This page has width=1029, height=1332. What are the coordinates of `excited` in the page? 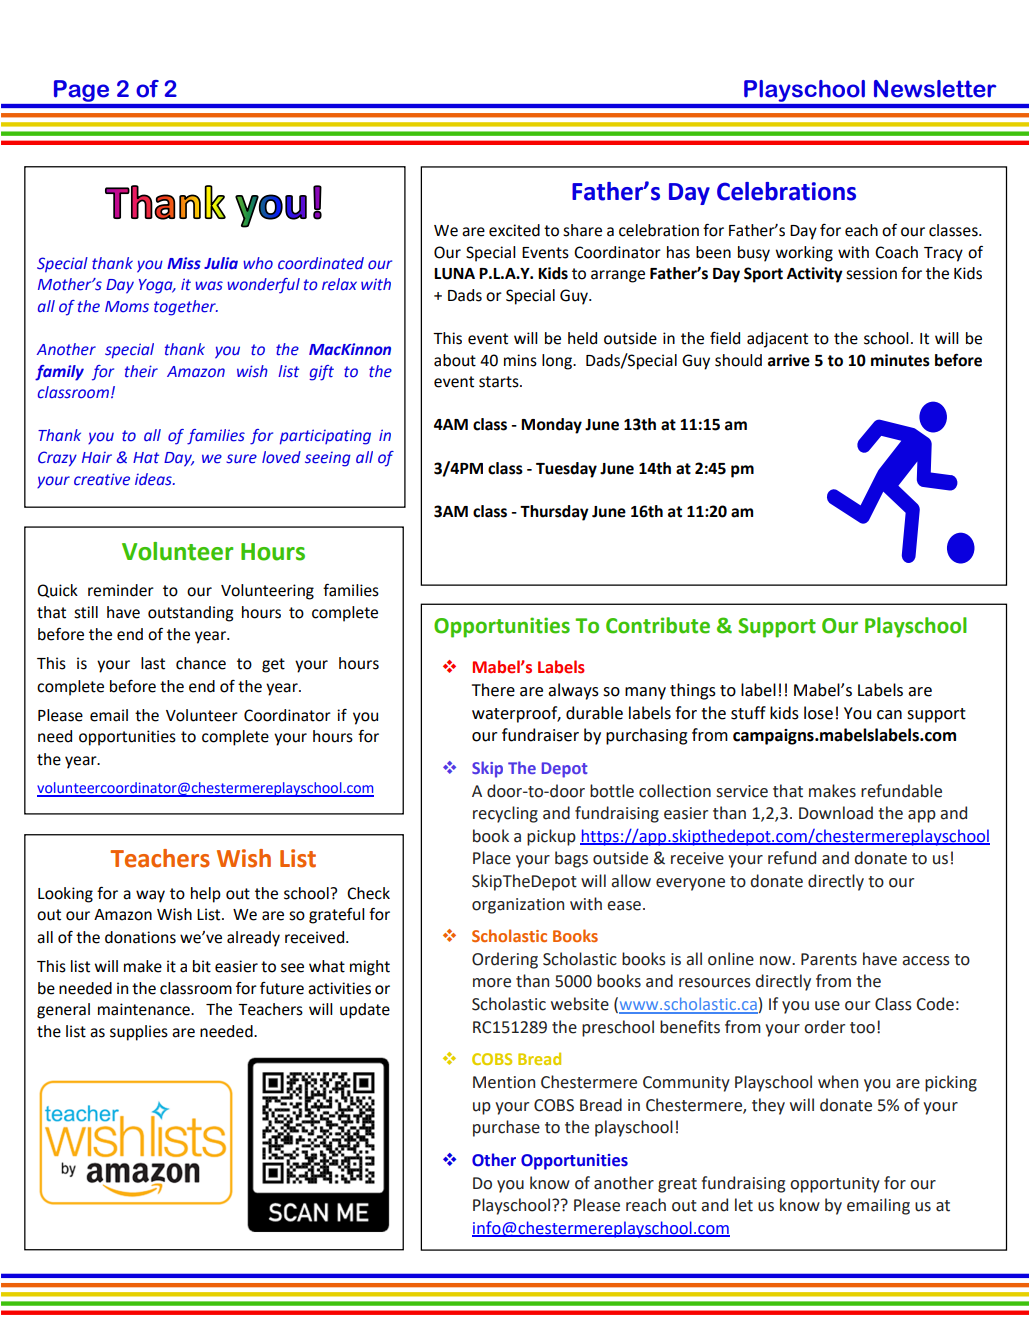 It's located at (514, 230).
